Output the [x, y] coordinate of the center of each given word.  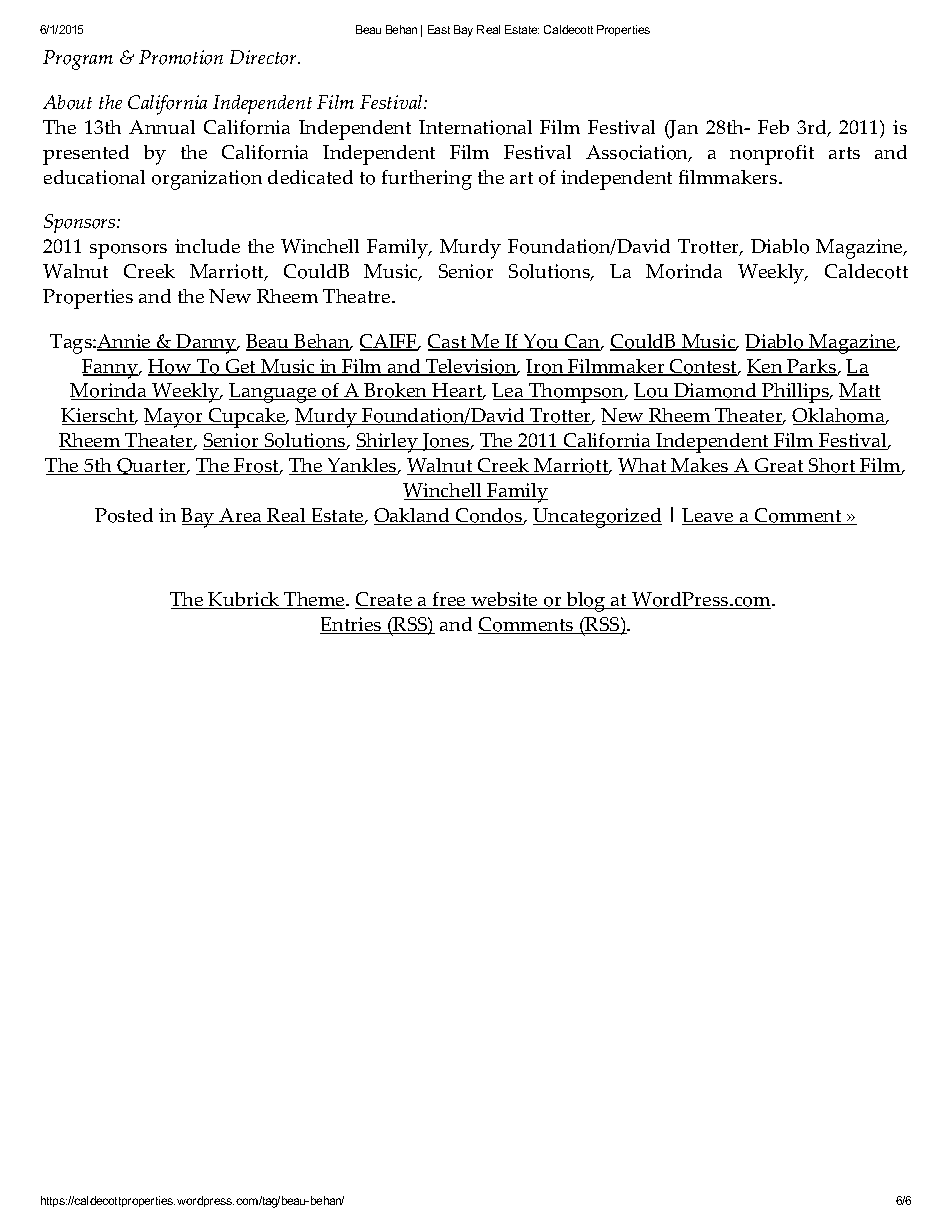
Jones [446, 442]
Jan [683, 129]
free [449, 600]
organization [207, 180]
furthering [427, 180]
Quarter [152, 466]
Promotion [181, 57]
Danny [206, 344]
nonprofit [772, 155]
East [439, 29]
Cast [448, 342]
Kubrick [244, 600]
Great [779, 466]
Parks [812, 367]
